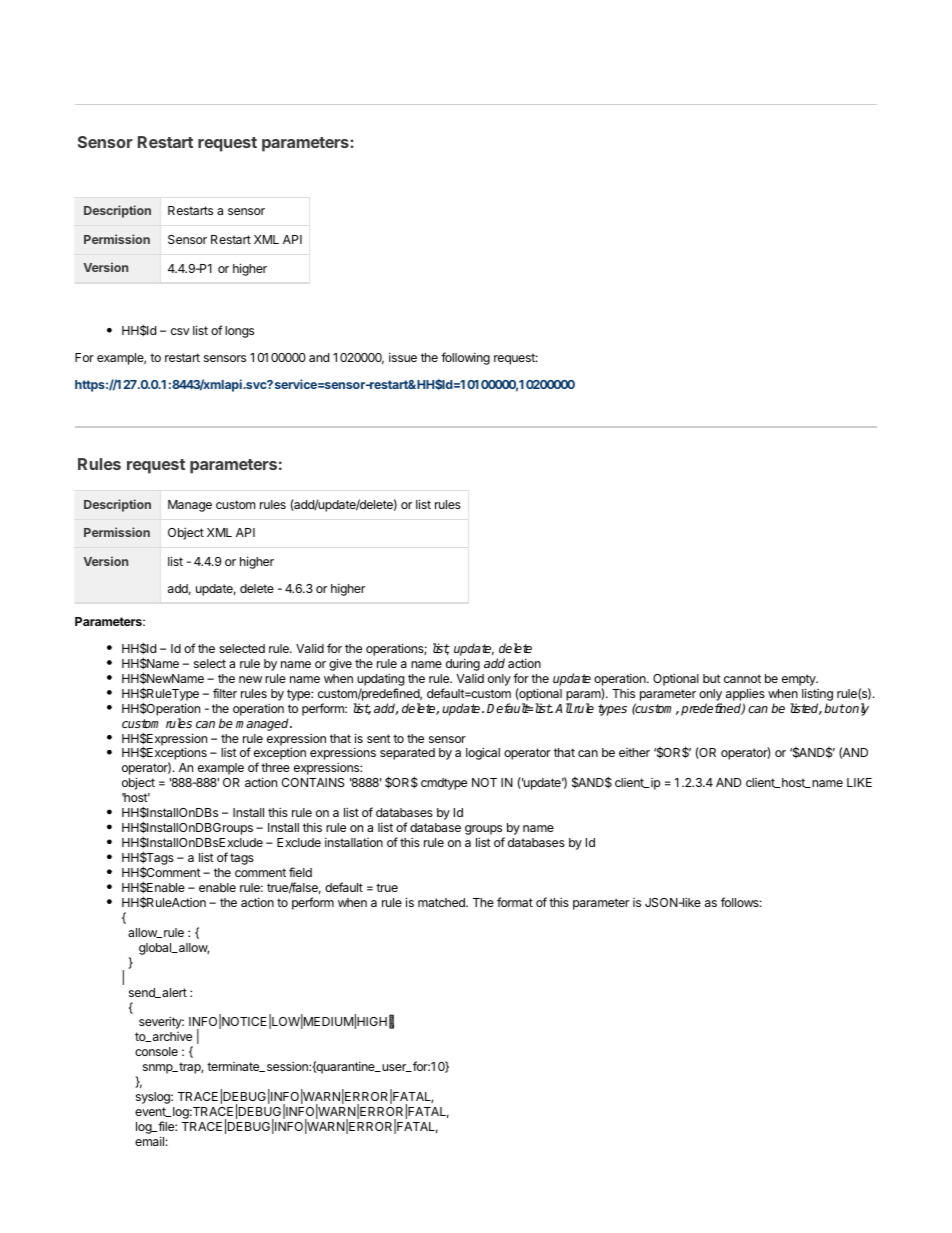 This screenshot has height=1233, width=952. Describe the element at coordinates (442, 902) in the screenshot. I see `matched` at that location.
